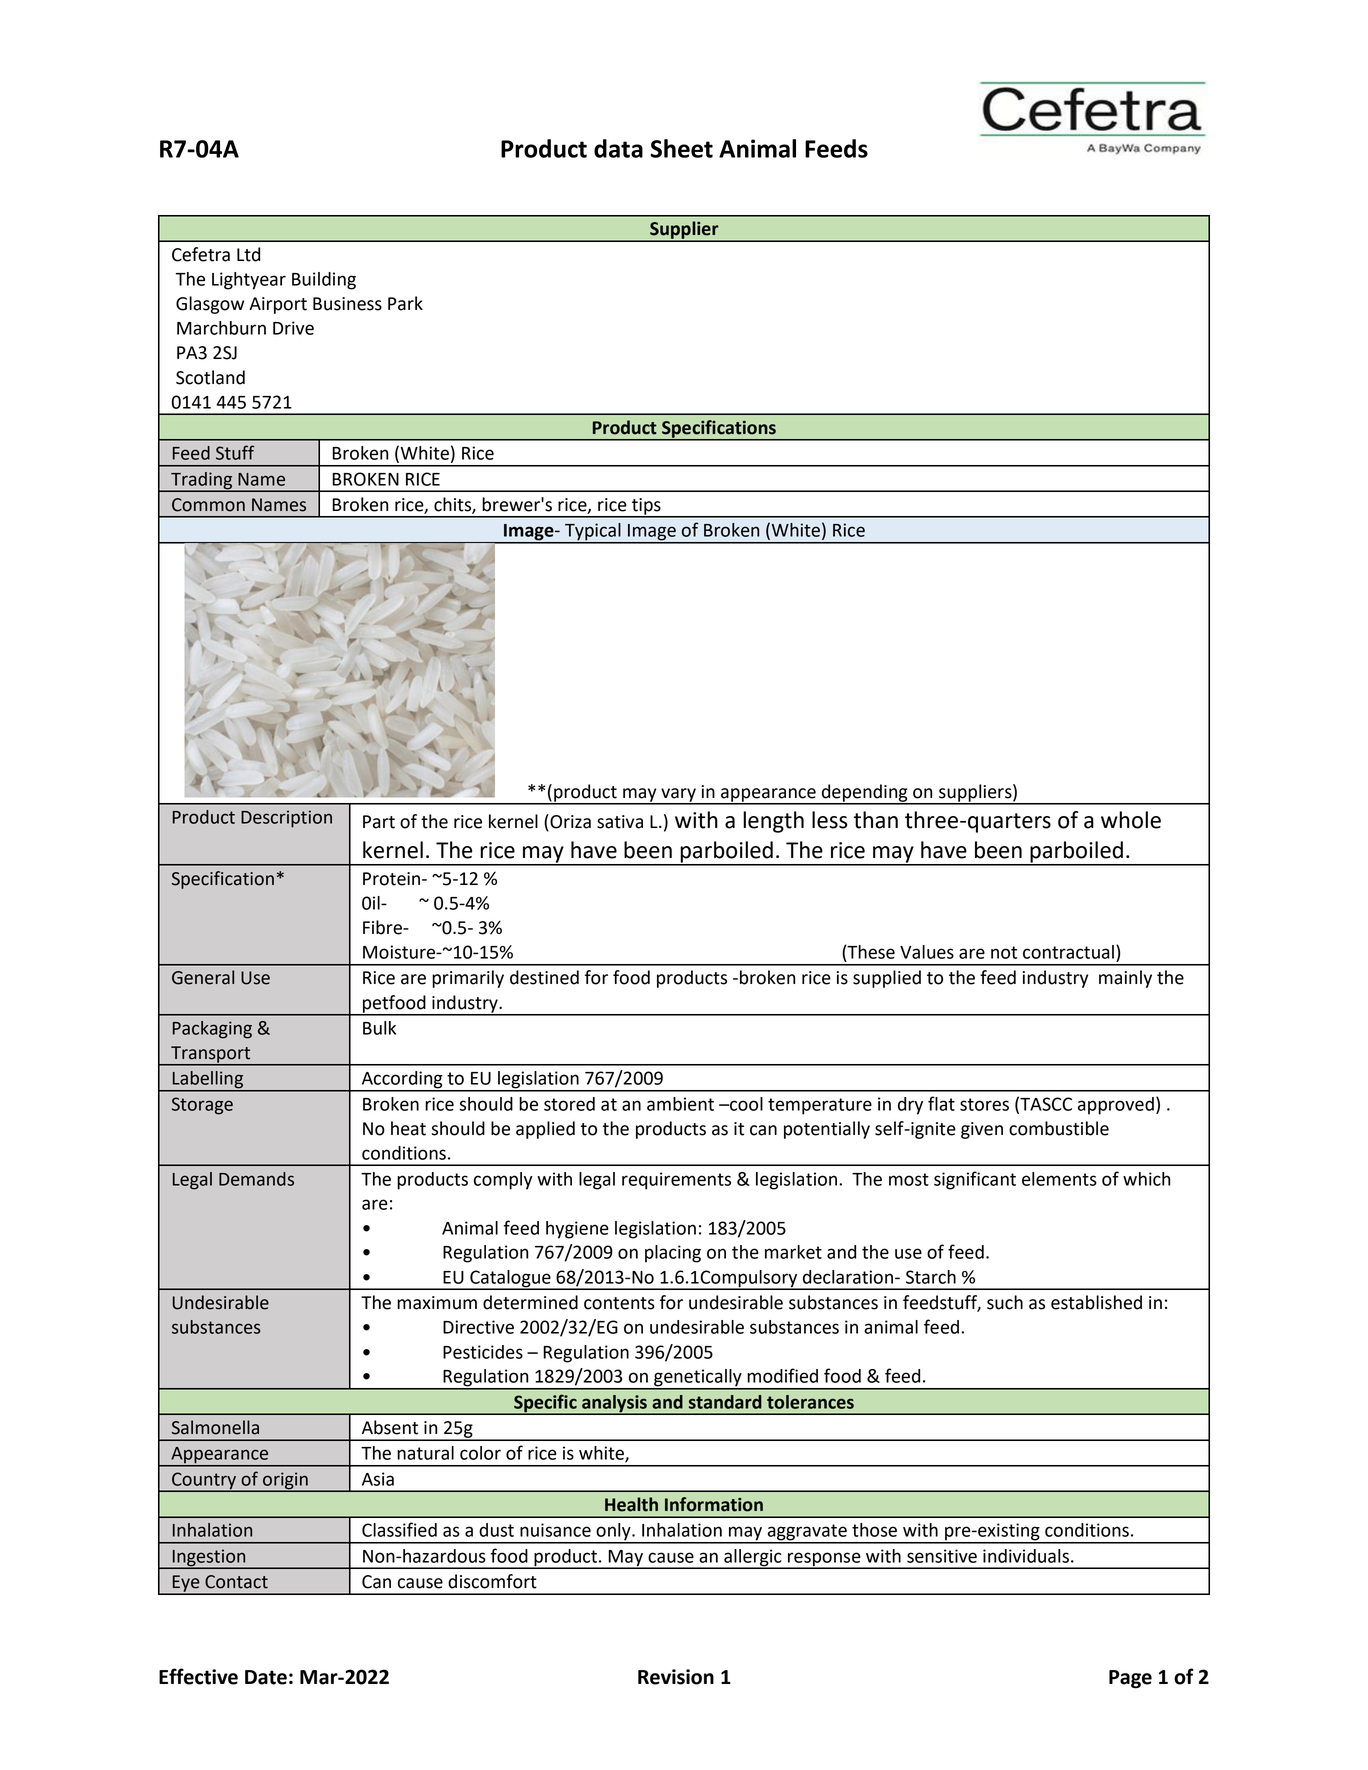  What do you see at coordinates (984, 1104) in the screenshot?
I see `stores` at bounding box center [984, 1104].
